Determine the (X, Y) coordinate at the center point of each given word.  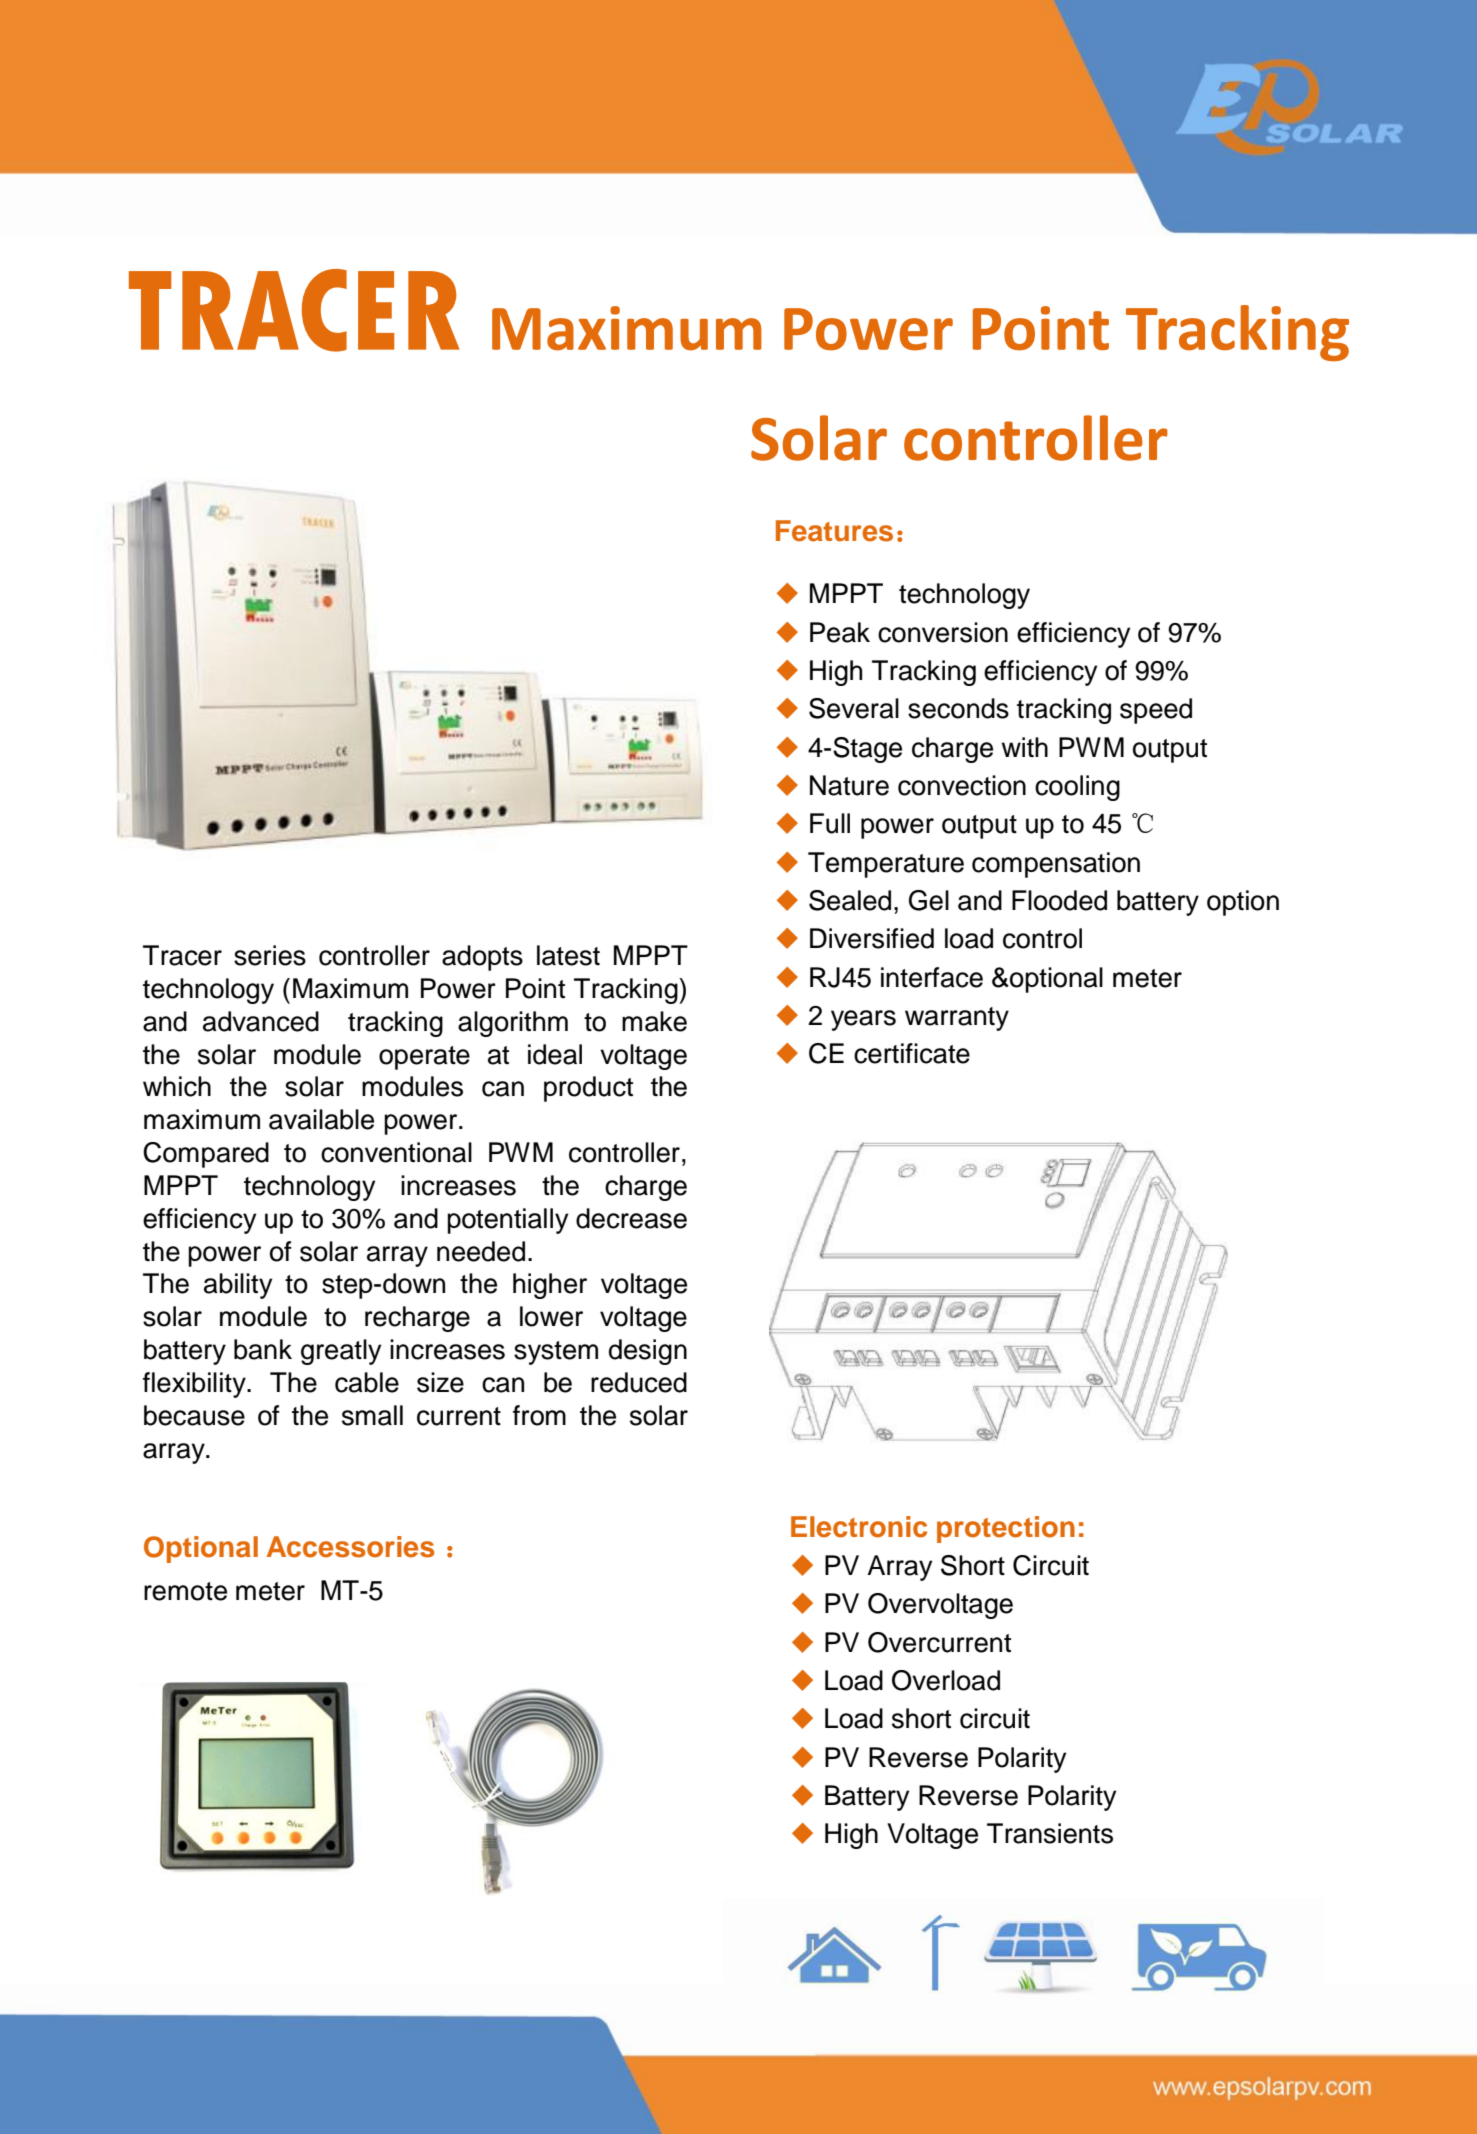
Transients (1050, 1833)
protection (1006, 1529)
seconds (958, 708)
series (270, 955)
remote (185, 1591)
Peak (840, 632)
